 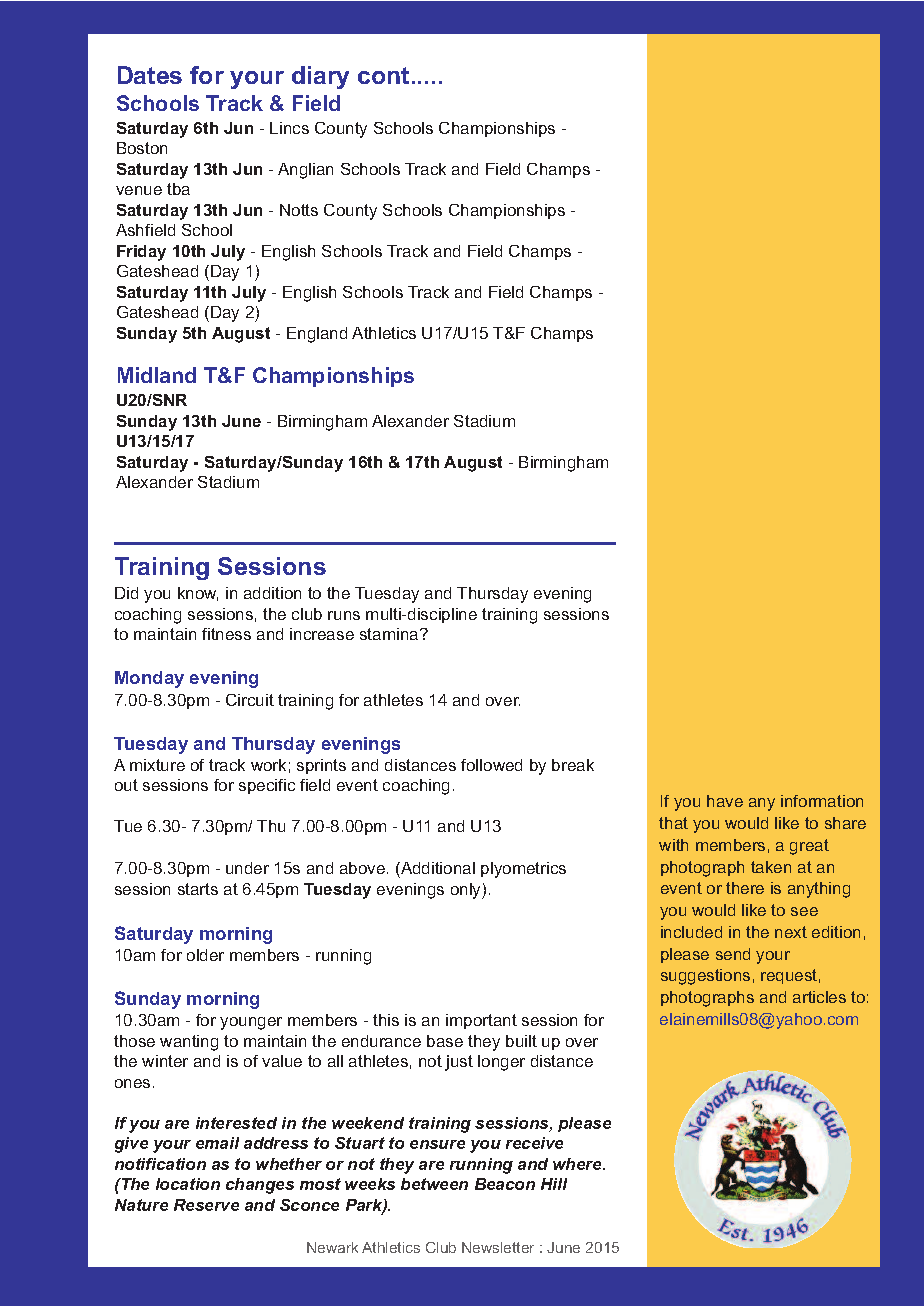 What do you see at coordinates (383, 75) in the screenshot?
I see `cont` at bounding box center [383, 75].
